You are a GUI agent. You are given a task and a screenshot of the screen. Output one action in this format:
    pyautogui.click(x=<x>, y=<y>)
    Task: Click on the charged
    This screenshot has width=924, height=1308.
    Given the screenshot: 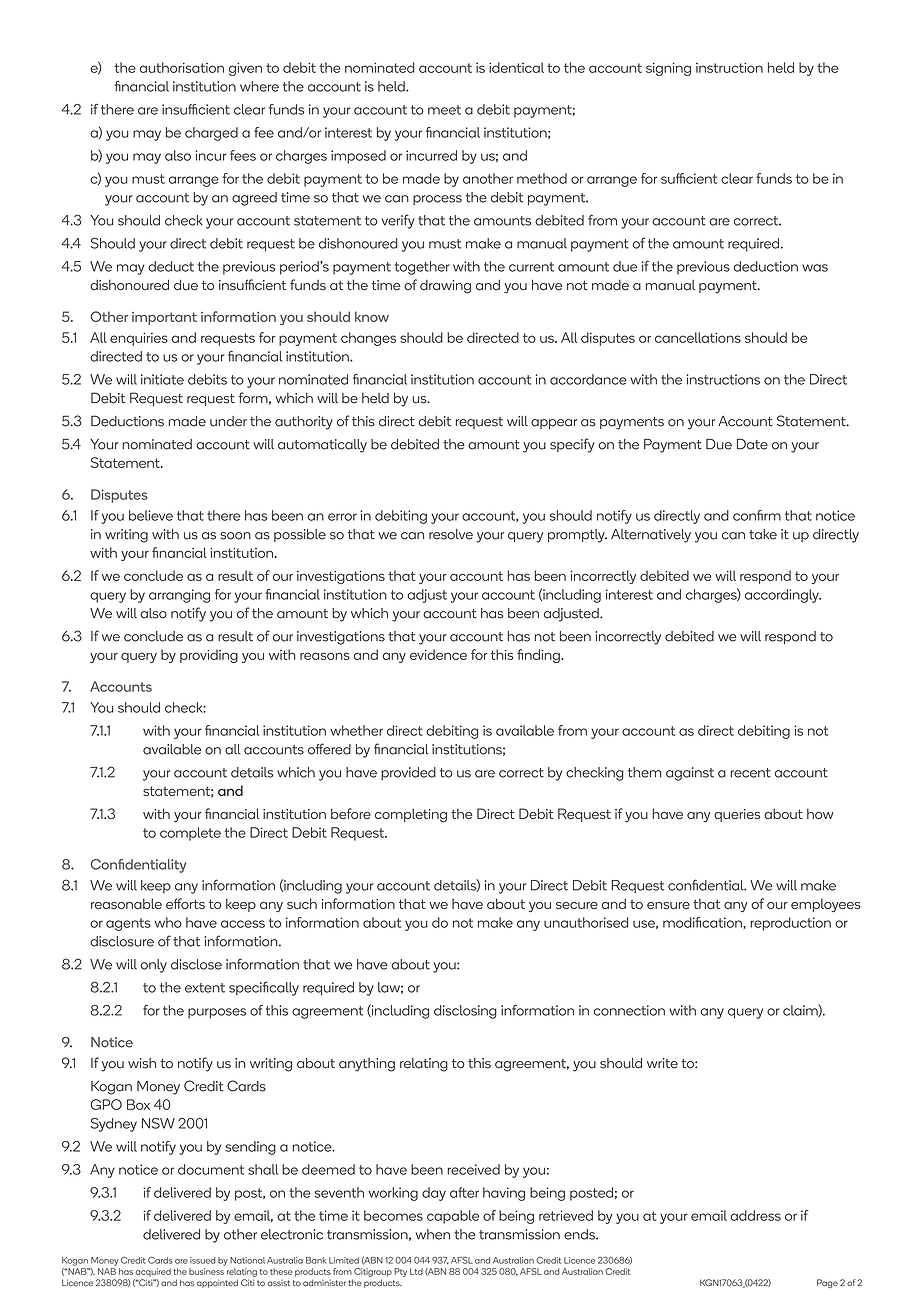 What is the action you would take?
    pyautogui.click(x=211, y=134)
